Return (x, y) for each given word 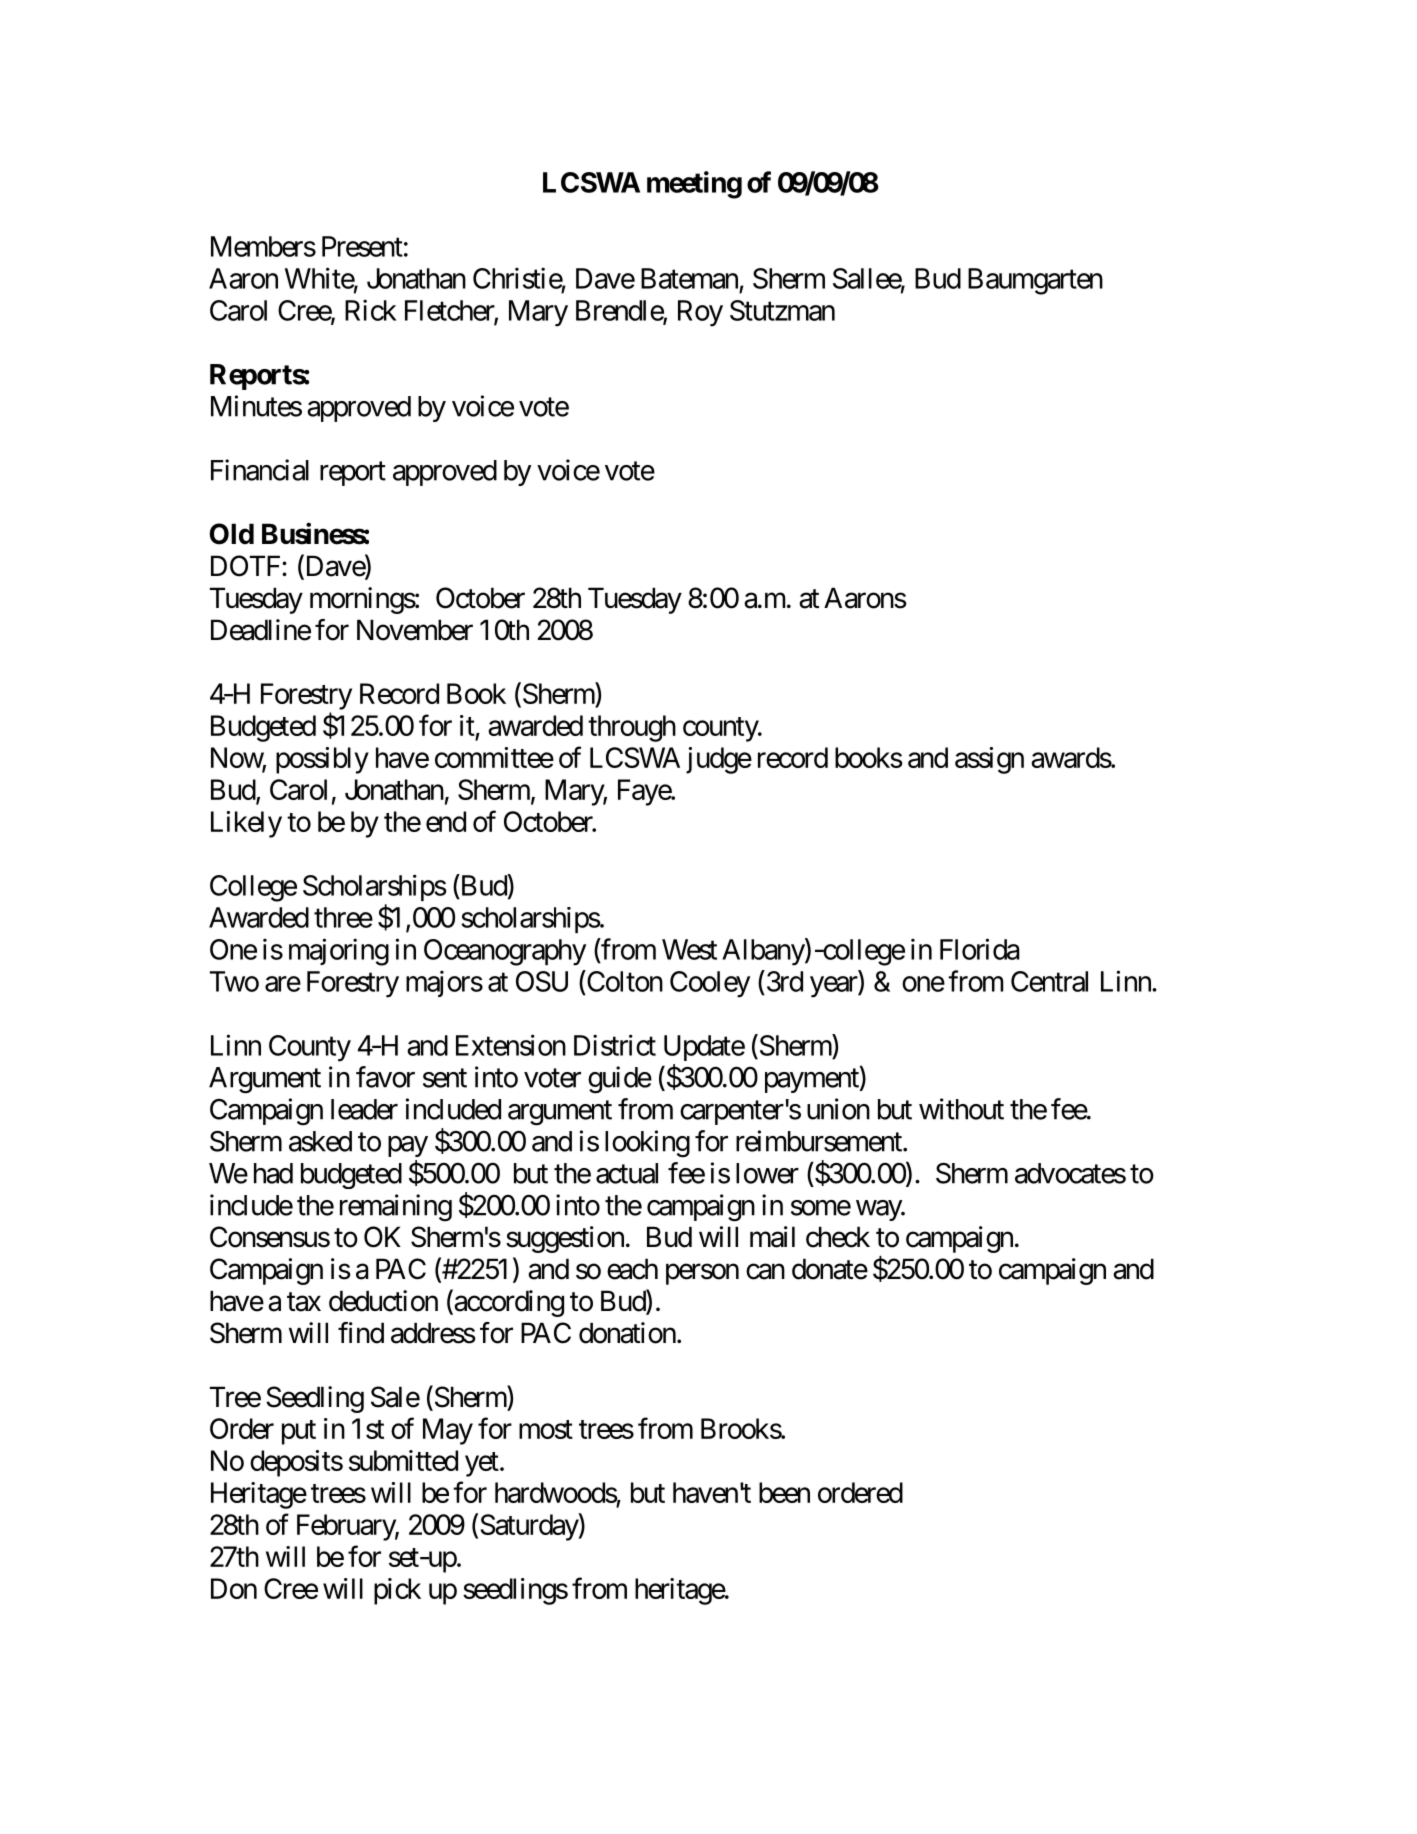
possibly (322, 760)
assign (989, 760)
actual (627, 1173)
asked (320, 1141)
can (765, 1272)
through (632, 728)
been (784, 1492)
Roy (700, 313)
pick (397, 1591)
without (961, 1109)
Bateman (689, 278)
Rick (371, 310)
